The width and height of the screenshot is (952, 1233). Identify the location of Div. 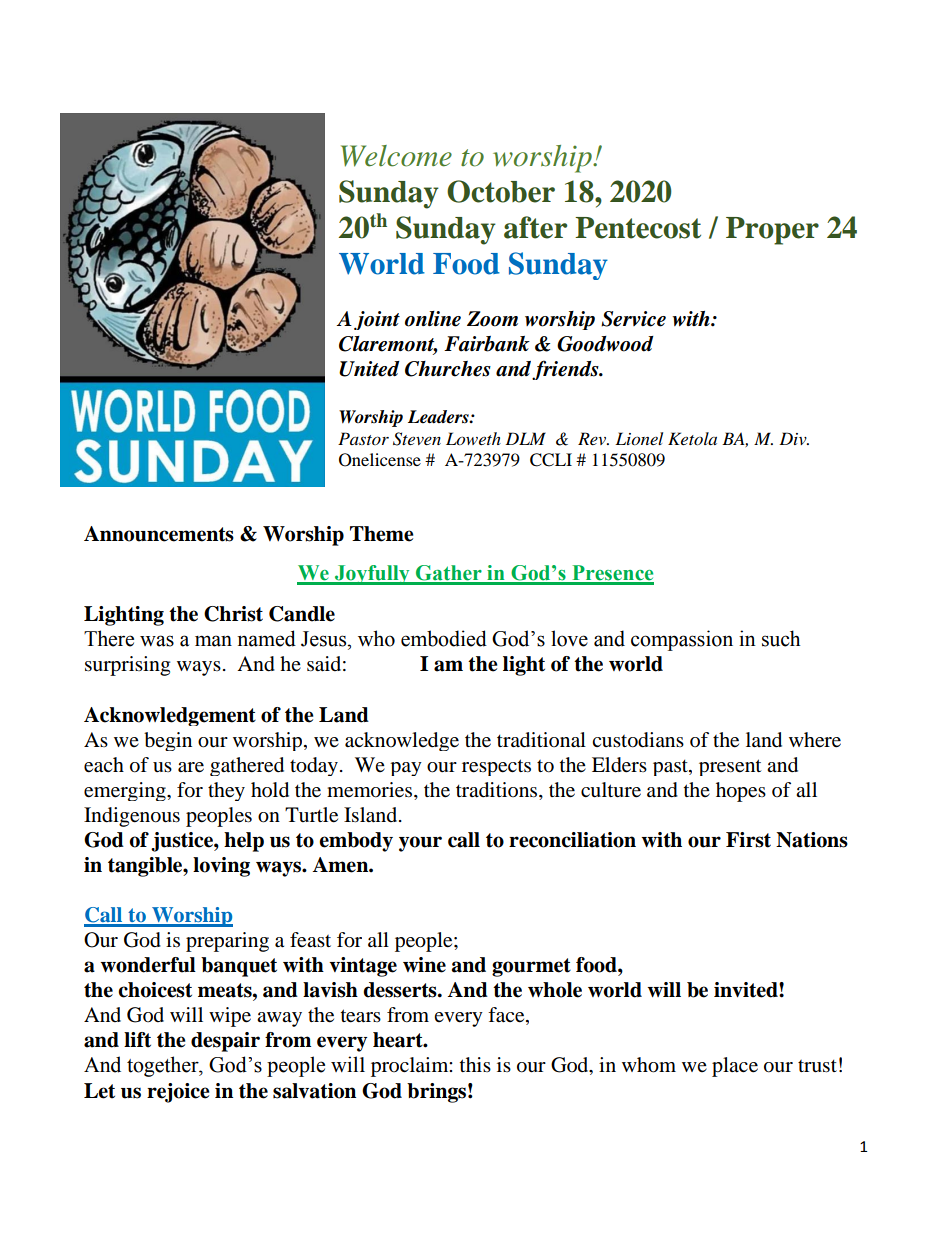
(794, 438).
